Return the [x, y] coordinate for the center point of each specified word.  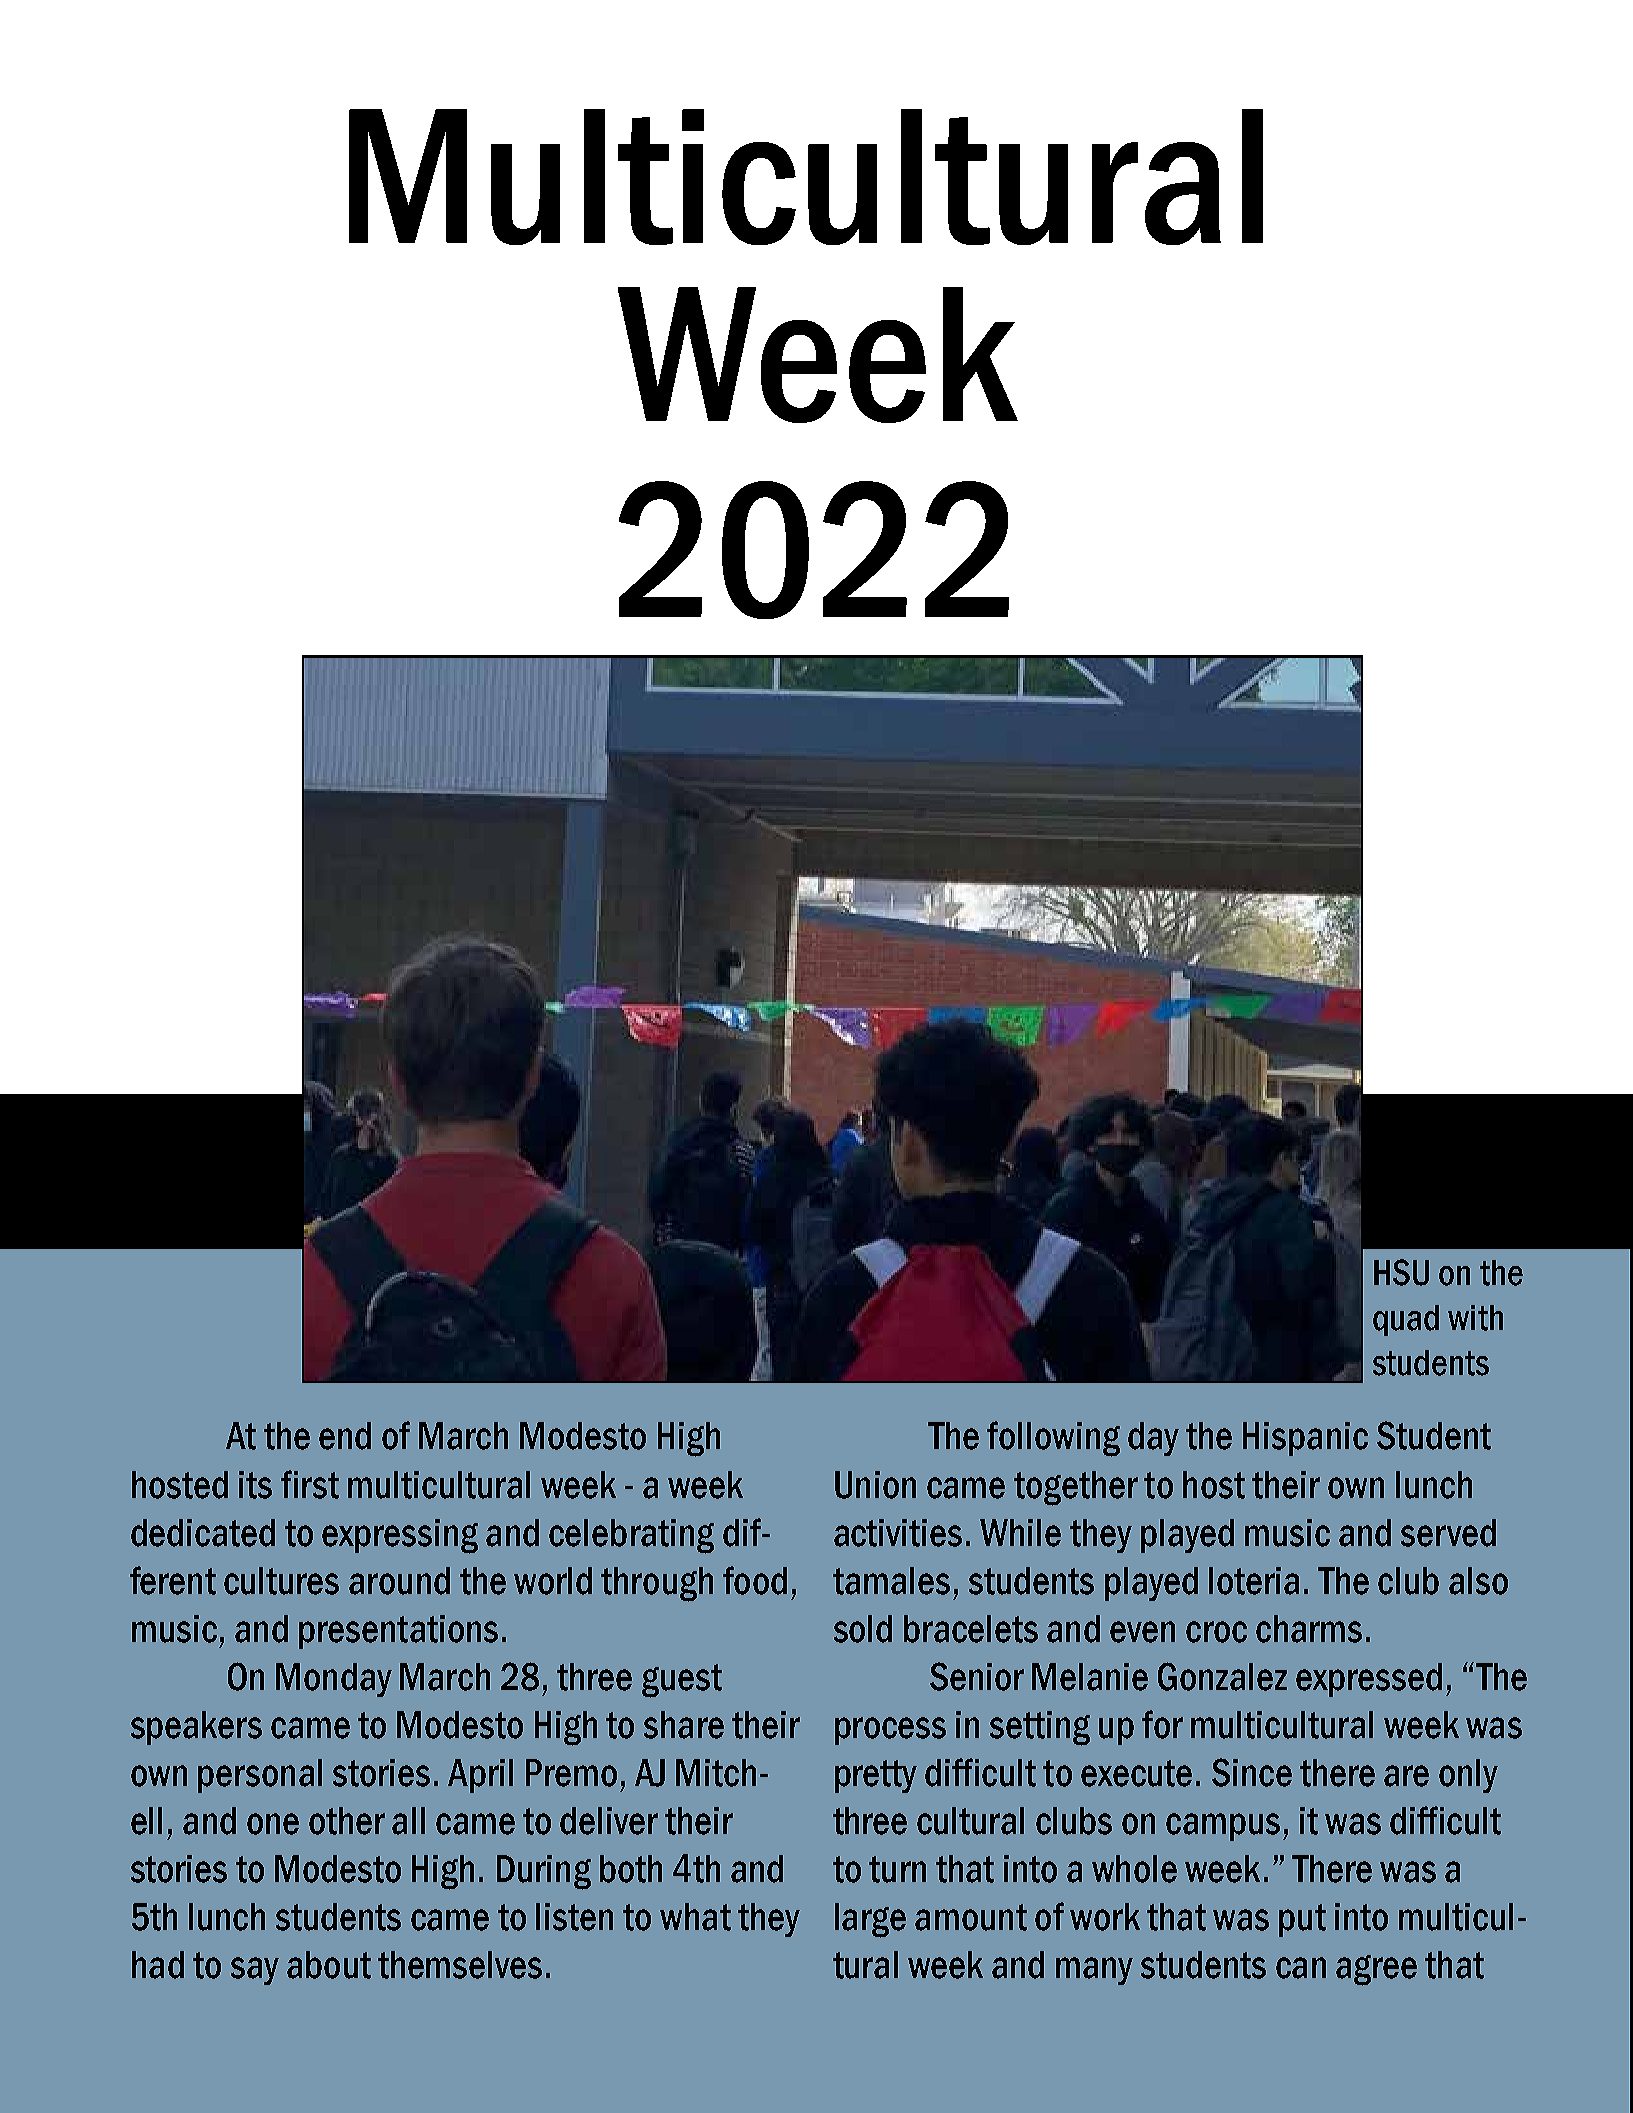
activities [898, 1533]
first [310, 1484]
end [345, 1436]
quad [1406, 1320]
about [329, 1965]
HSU [1401, 1272]
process [890, 1731]
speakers [196, 1728]
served [1448, 1533]
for [1162, 1724]
